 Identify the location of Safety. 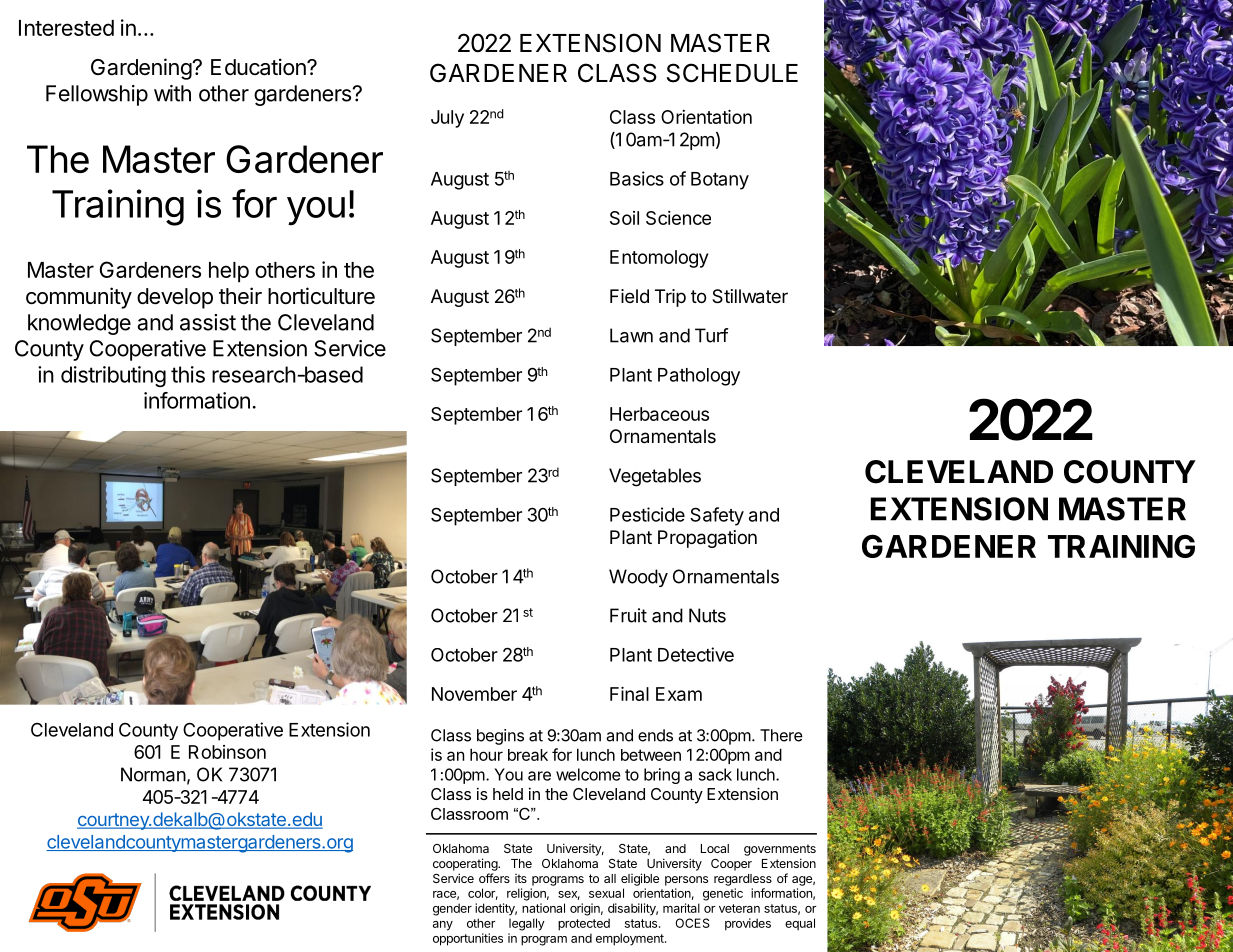
(717, 516).
